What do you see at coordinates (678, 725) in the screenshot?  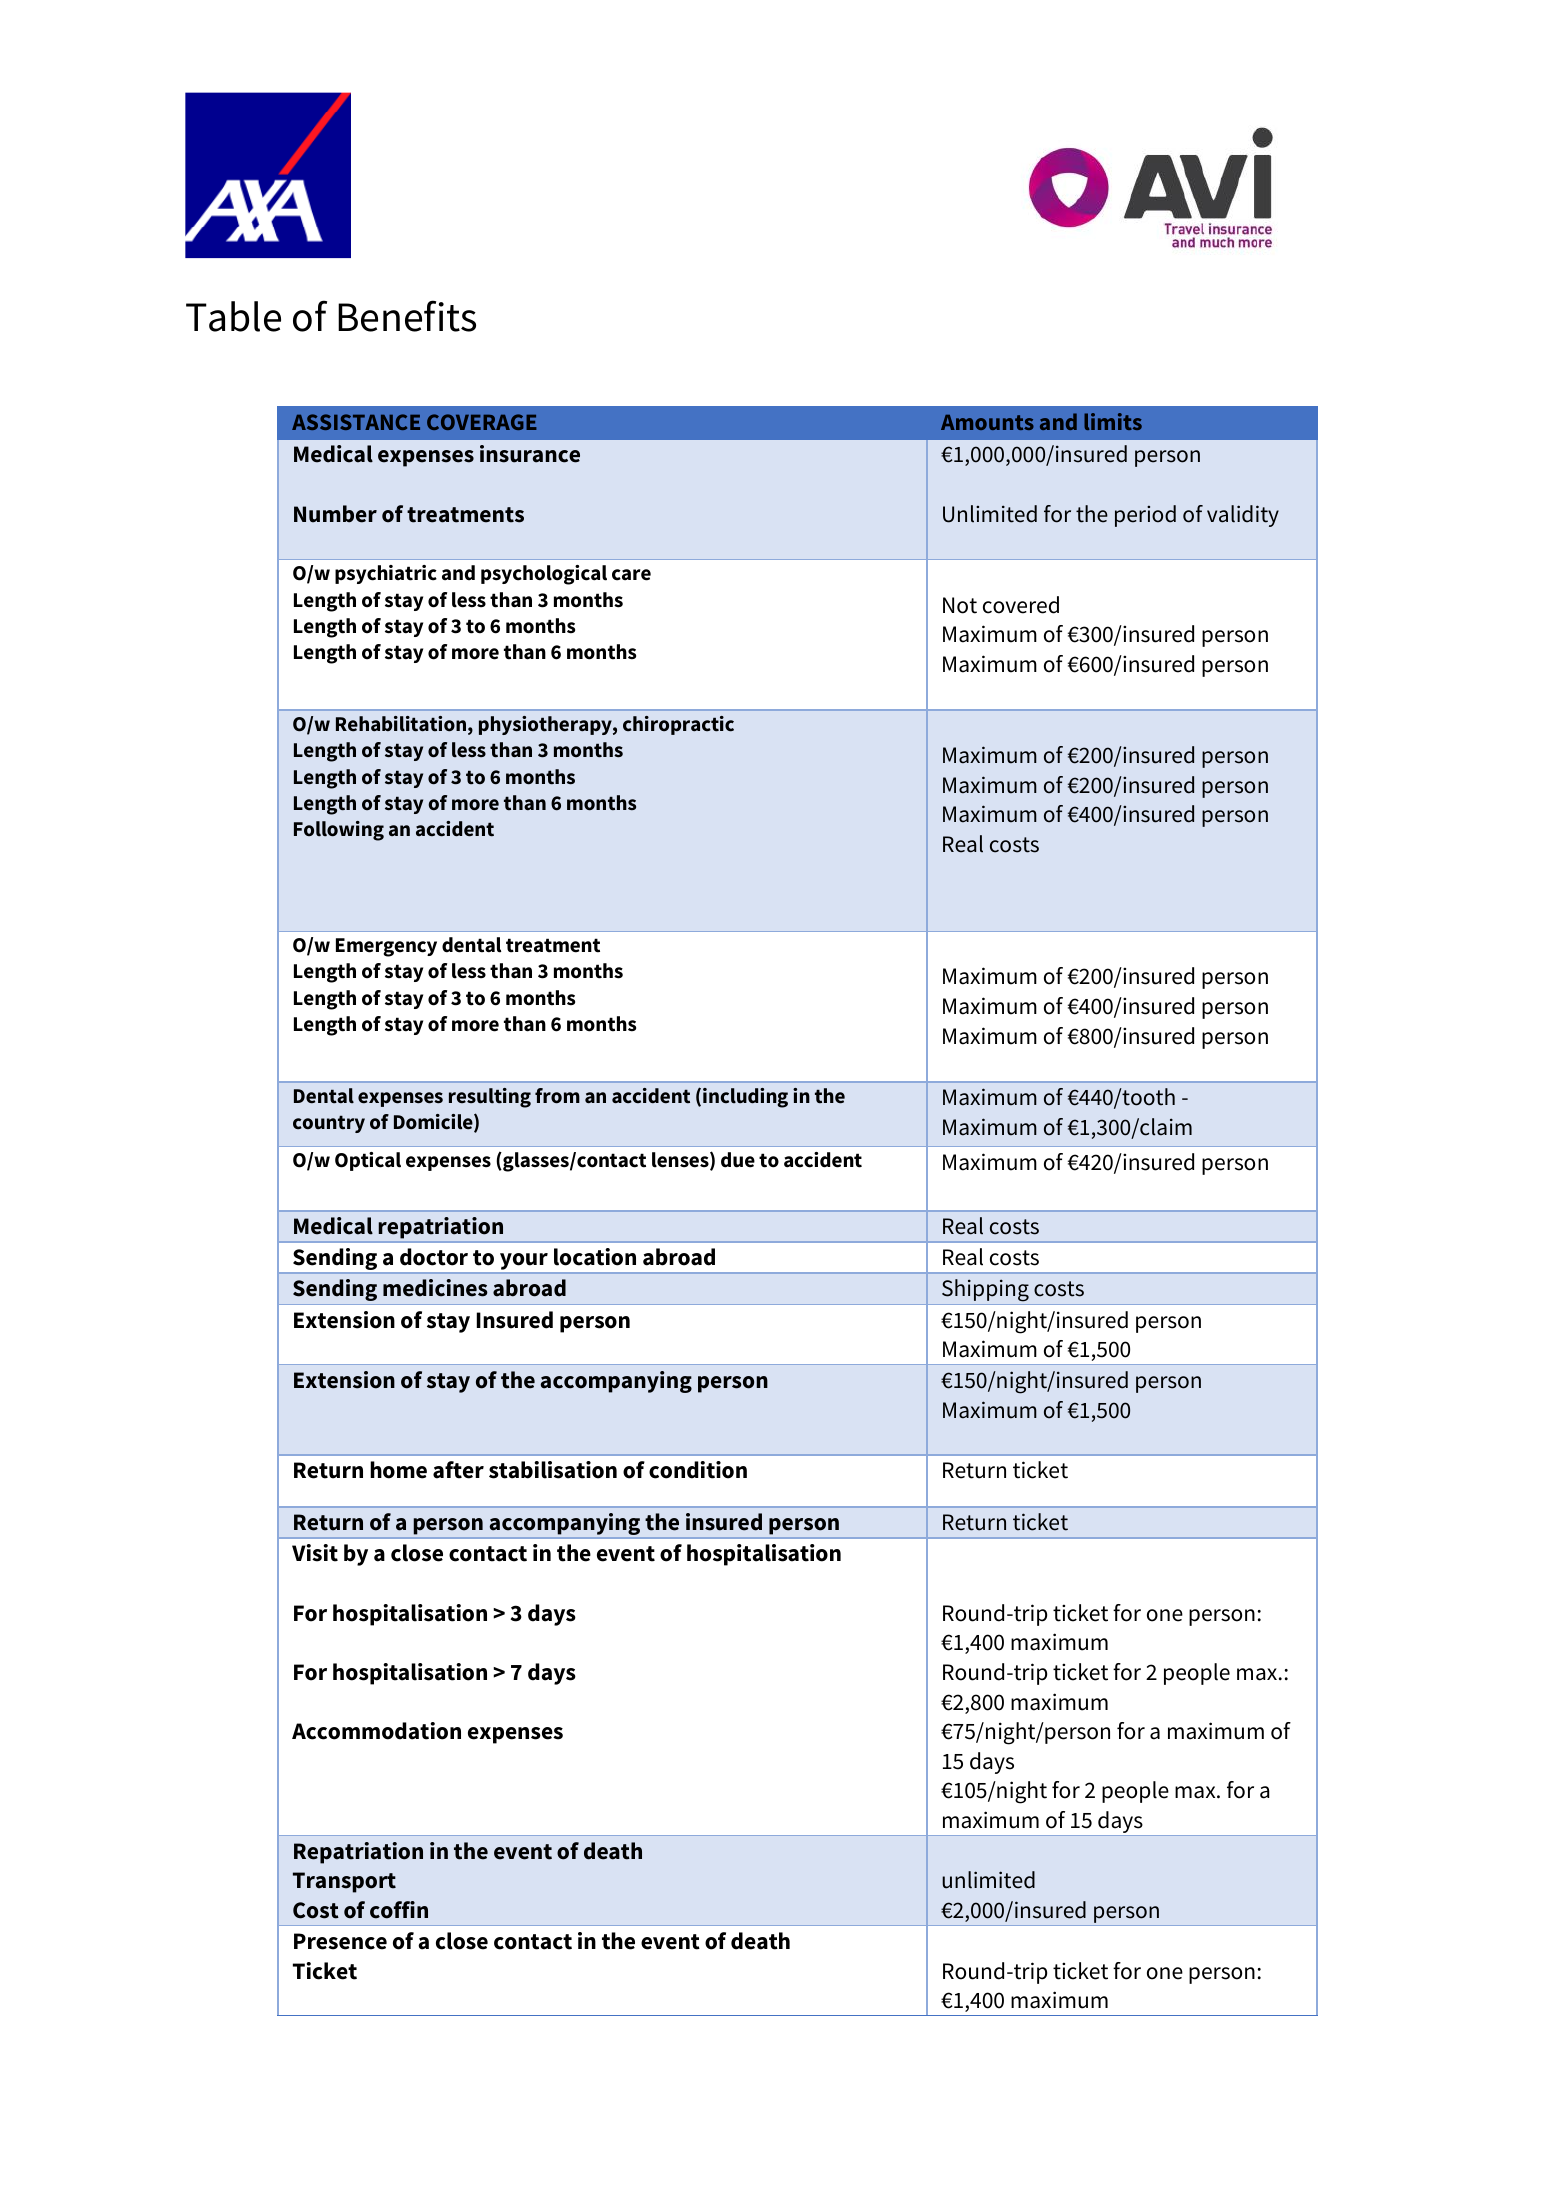 I see `chiropractic` at bounding box center [678, 725].
